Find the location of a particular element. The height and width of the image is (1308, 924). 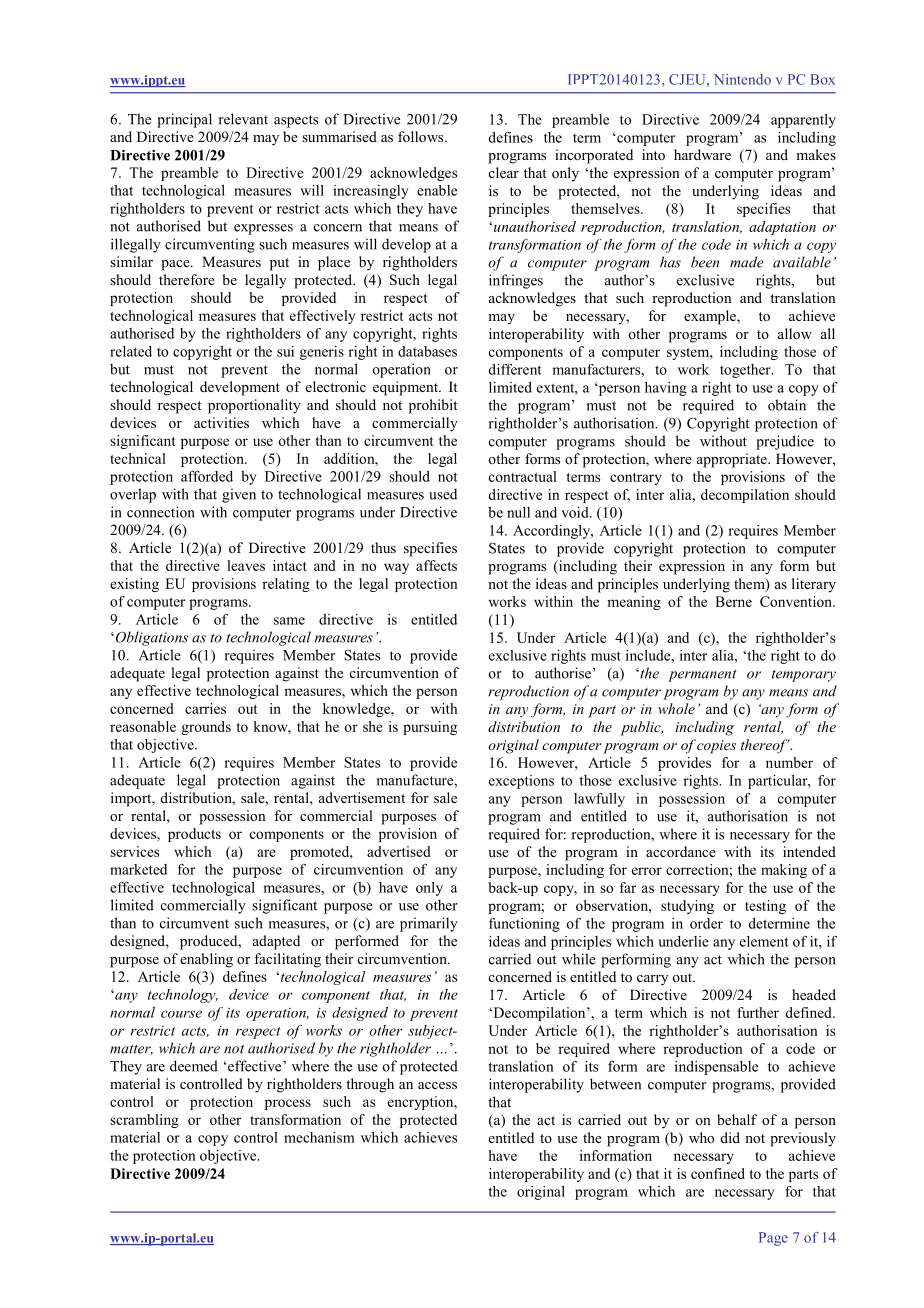

appropriate is located at coordinates (733, 460).
